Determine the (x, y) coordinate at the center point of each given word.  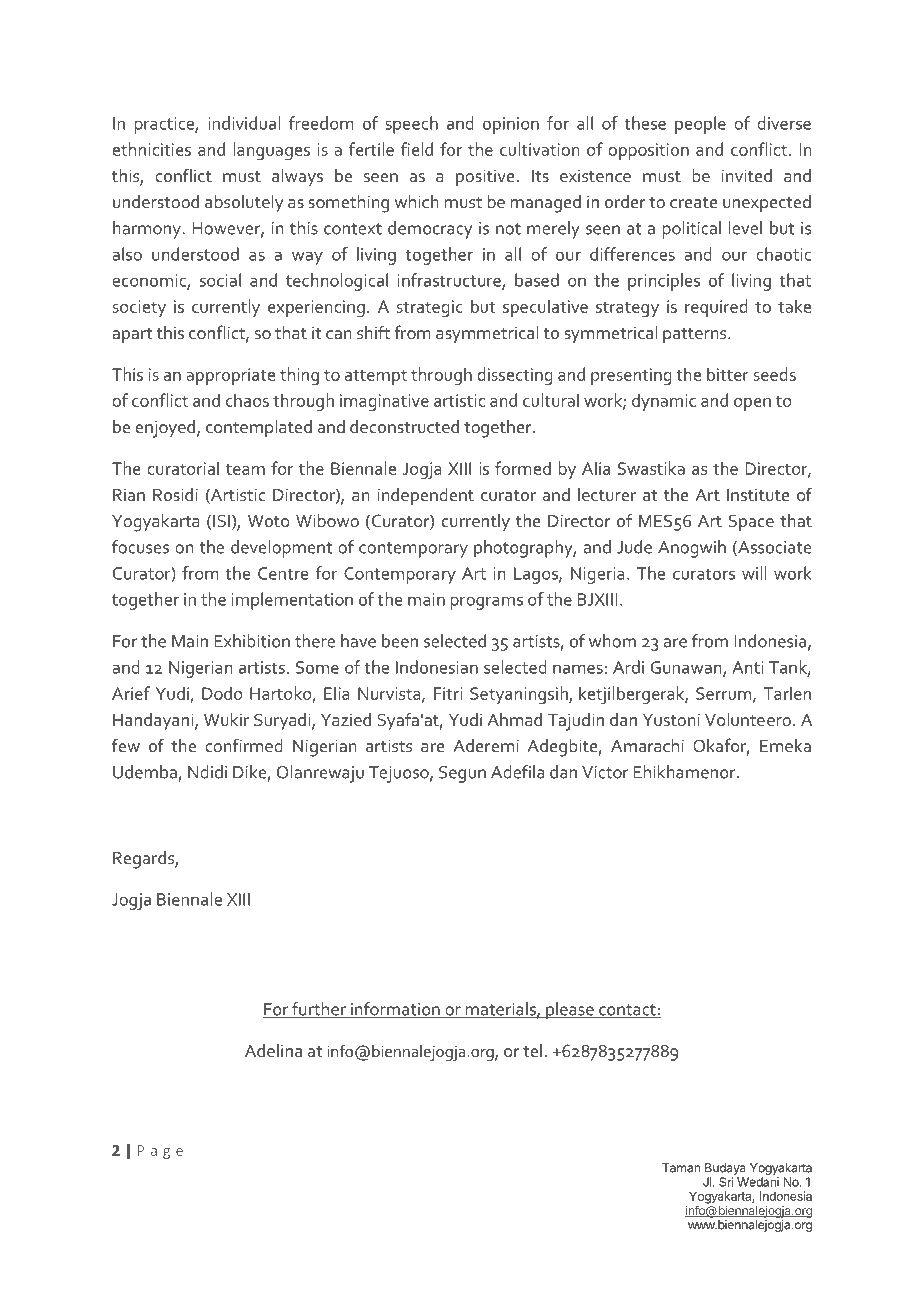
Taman (681, 1168)
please (570, 1011)
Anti (747, 667)
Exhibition (252, 641)
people (700, 125)
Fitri (448, 693)
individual (244, 123)
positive (485, 177)
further (319, 1010)
